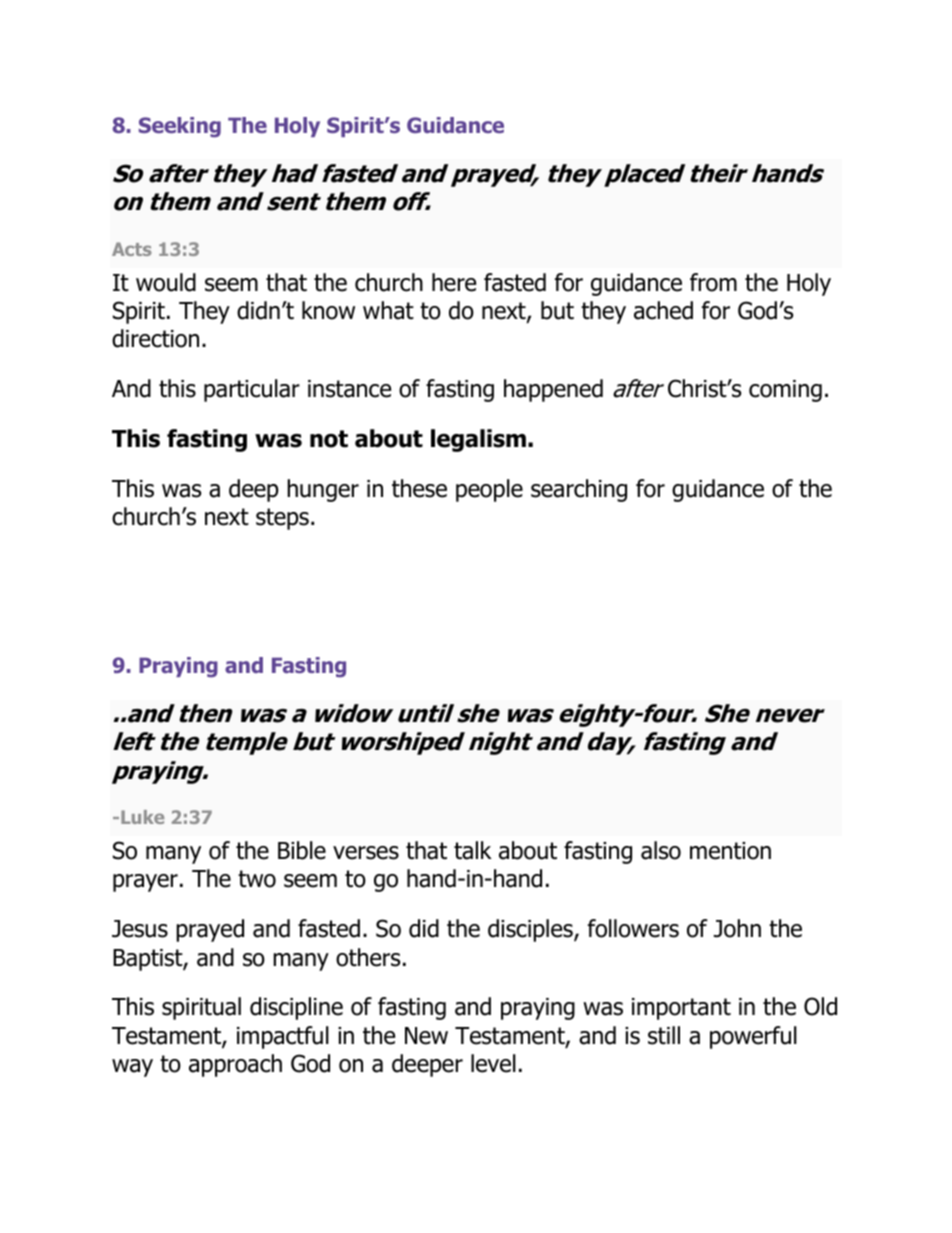 This document has height=1233, width=952. What do you see at coordinates (454, 282) in the document?
I see `here` at bounding box center [454, 282].
